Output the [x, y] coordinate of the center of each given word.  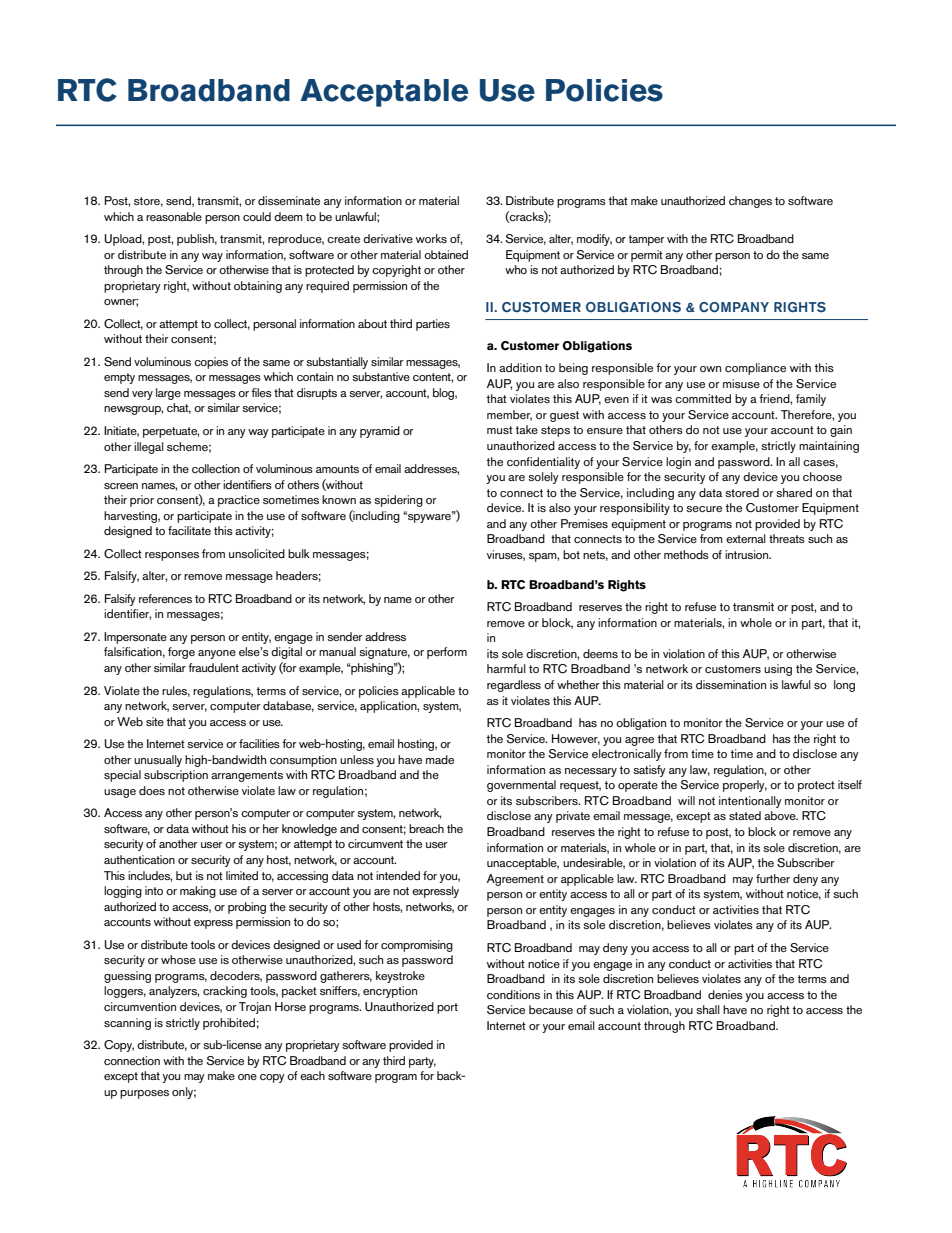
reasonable [174, 216]
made [440, 759]
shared [794, 492]
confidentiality [543, 463]
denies [725, 994]
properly [745, 786]
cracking [225, 992]
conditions [513, 994]
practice [239, 501]
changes [750, 202]
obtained [446, 254]
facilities [259, 743]
